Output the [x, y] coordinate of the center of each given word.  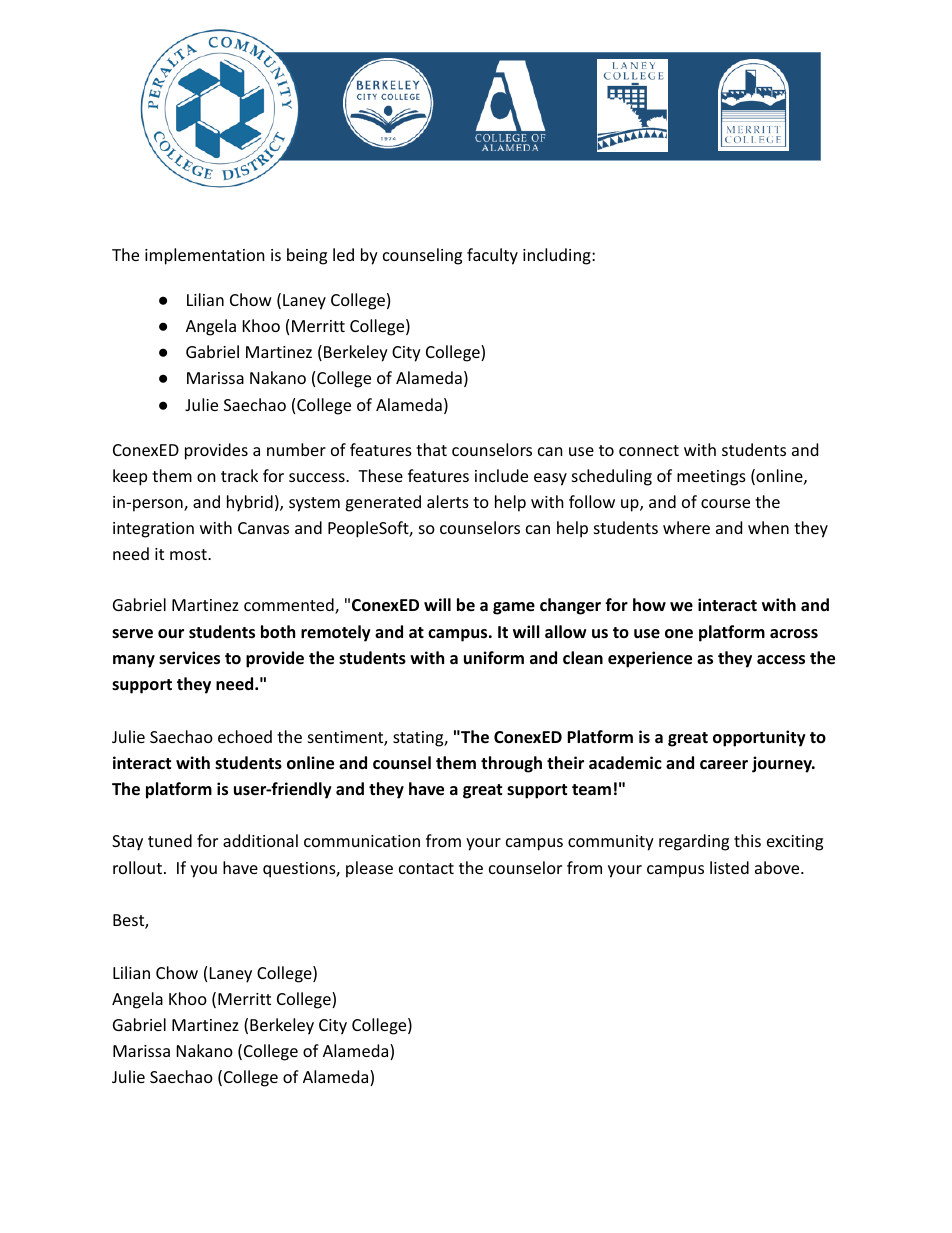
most [189, 554]
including [558, 256]
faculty [492, 256]
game [514, 608]
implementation [205, 256]
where [686, 527]
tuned [170, 840]
